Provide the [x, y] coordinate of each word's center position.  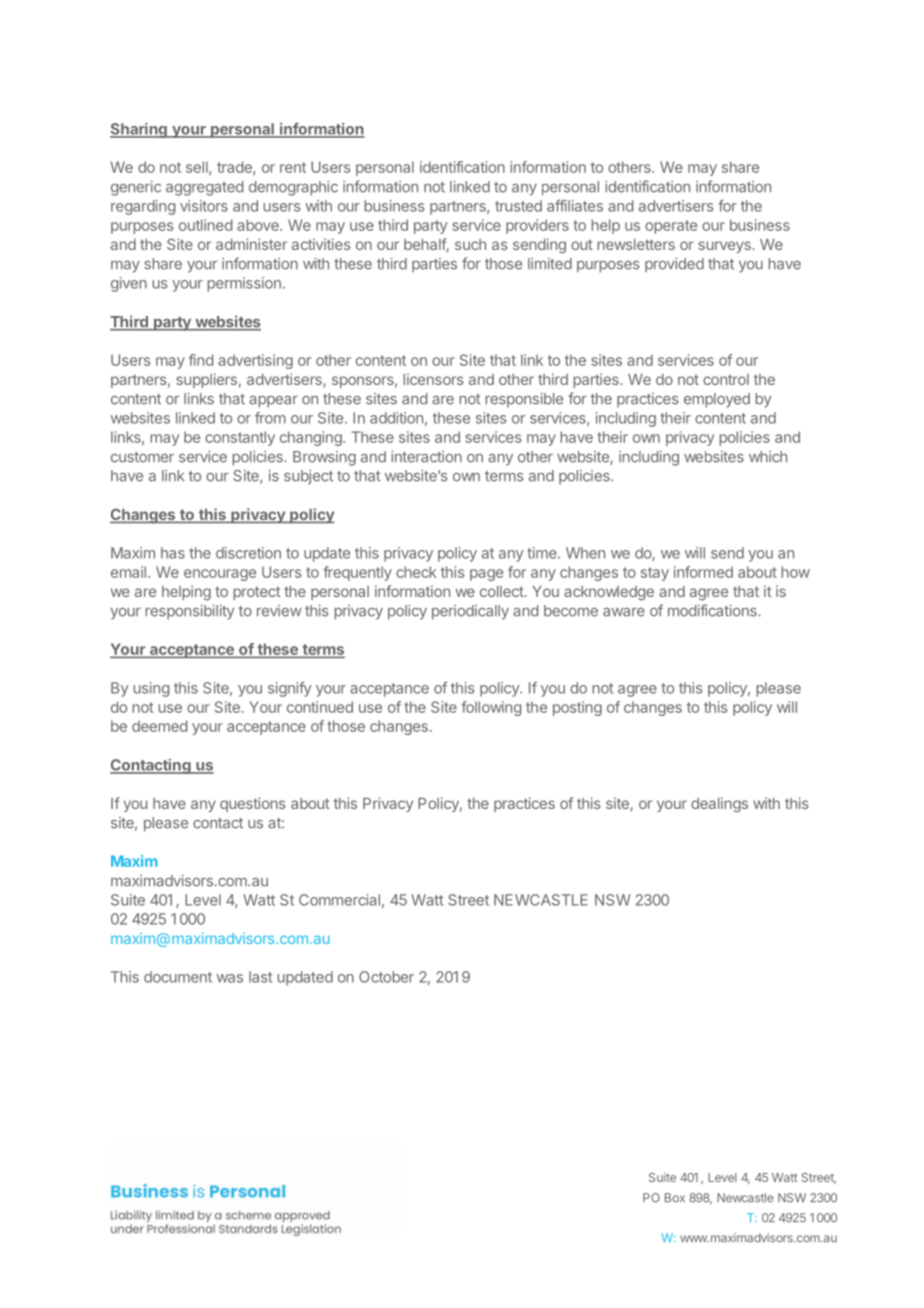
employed [717, 400]
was [230, 978]
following [491, 708]
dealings [719, 804]
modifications [713, 610]
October [386, 977]
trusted [518, 206]
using [151, 689]
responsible [524, 400]
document [178, 977]
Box [675, 1198]
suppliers [206, 380]
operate [671, 227]
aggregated [204, 188]
